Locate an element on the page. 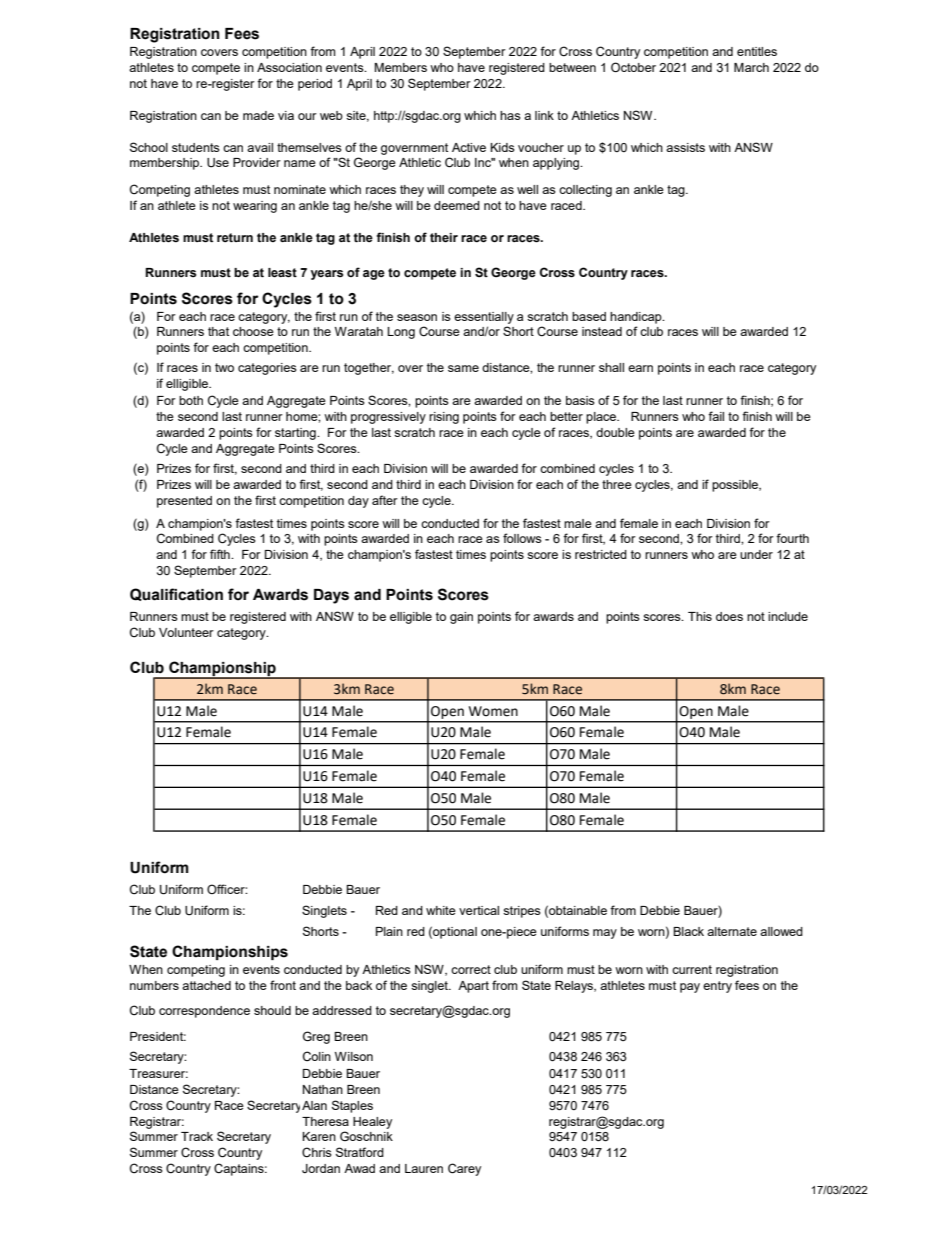 Image resolution: width=952 pixels, height=1233 pixels. Volunteer is located at coordinates (186, 632).
